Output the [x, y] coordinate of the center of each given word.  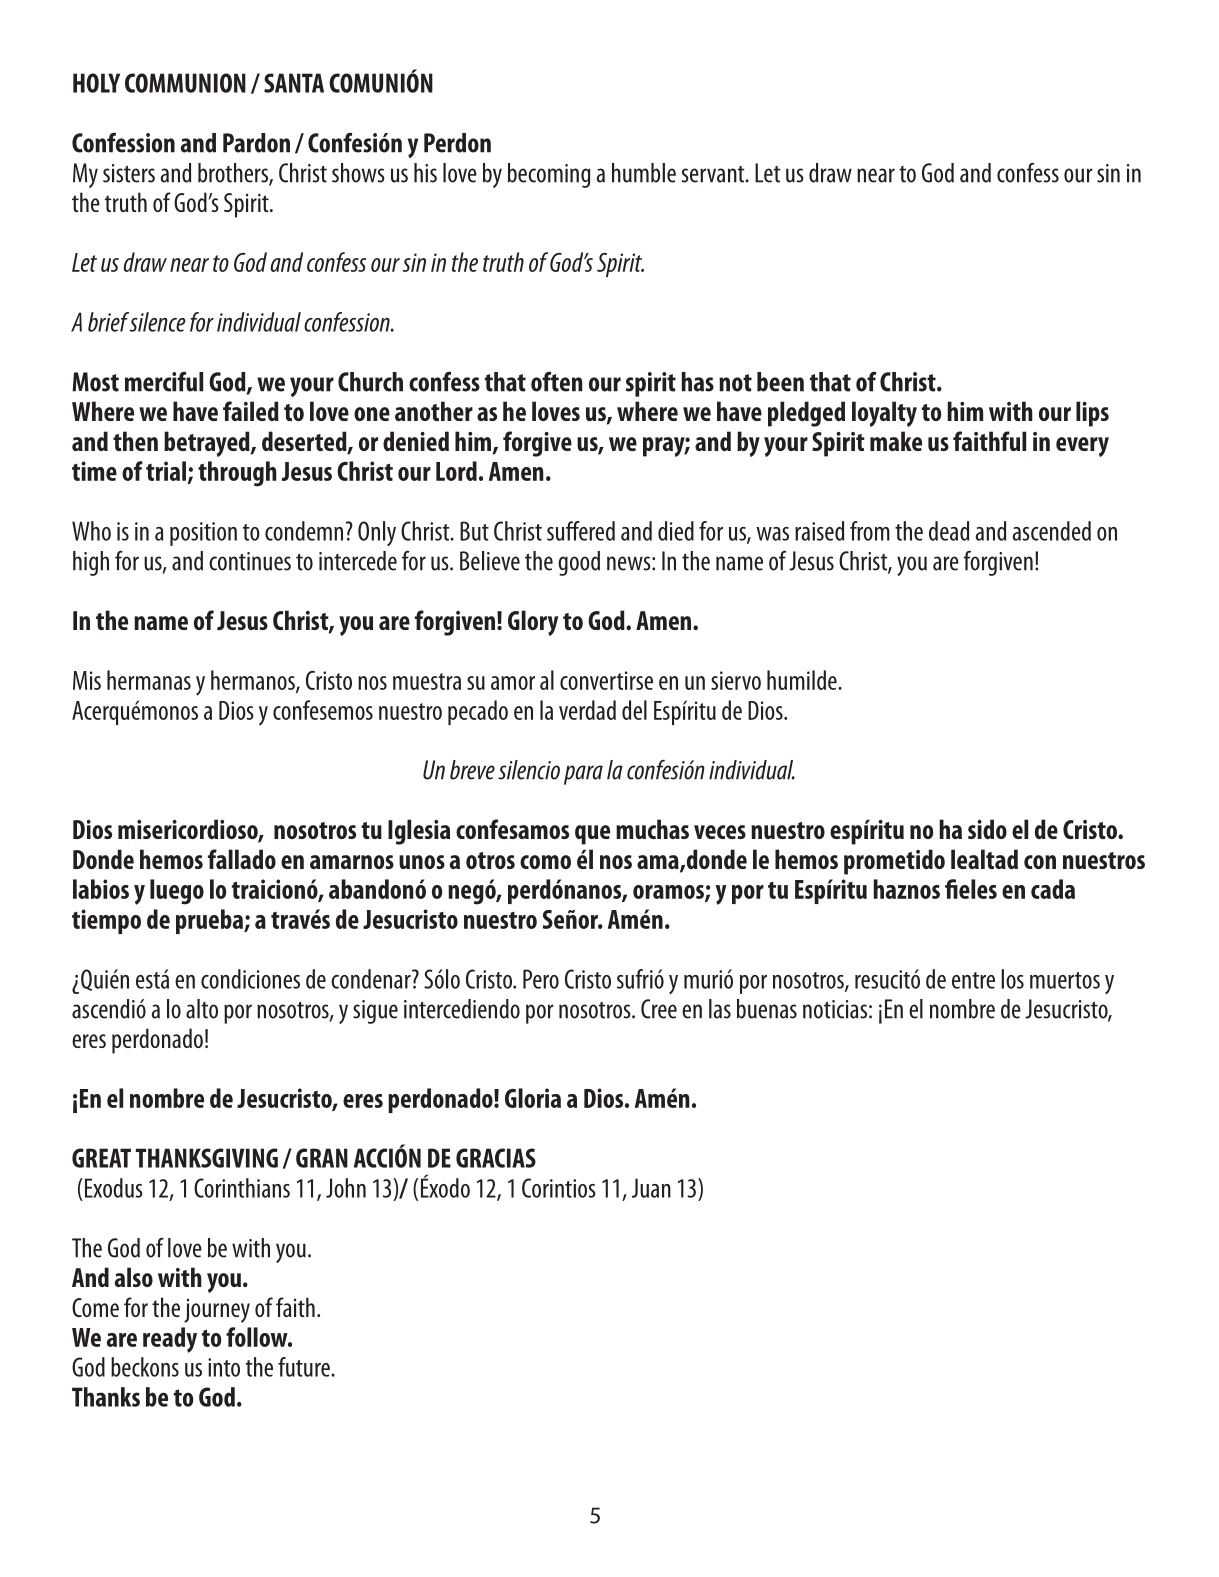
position [203, 534]
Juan [651, 1188]
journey [217, 1311]
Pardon [256, 143]
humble [644, 173]
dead [949, 531]
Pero [541, 979]
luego [177, 892]
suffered [581, 531]
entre [973, 980]
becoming [549, 175]
